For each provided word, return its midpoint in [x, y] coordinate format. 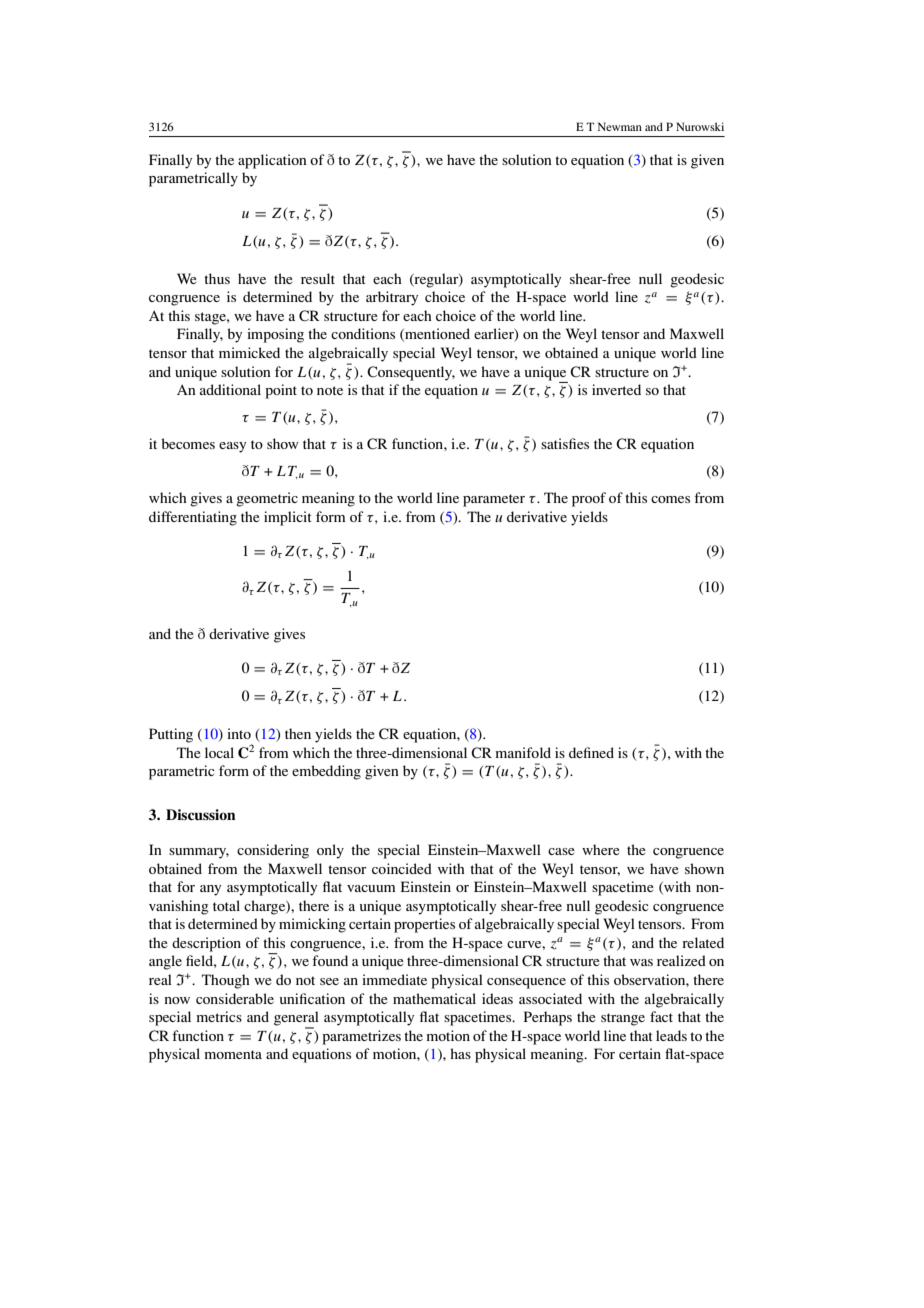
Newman [620, 126]
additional [230, 389]
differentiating [193, 518]
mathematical [434, 998]
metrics [219, 1016]
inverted [616, 389]
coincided [402, 868]
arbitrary [392, 298]
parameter [494, 500]
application [272, 161]
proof [589, 499]
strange [623, 1019]
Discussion [200, 815]
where [601, 849]
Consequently [411, 373]
